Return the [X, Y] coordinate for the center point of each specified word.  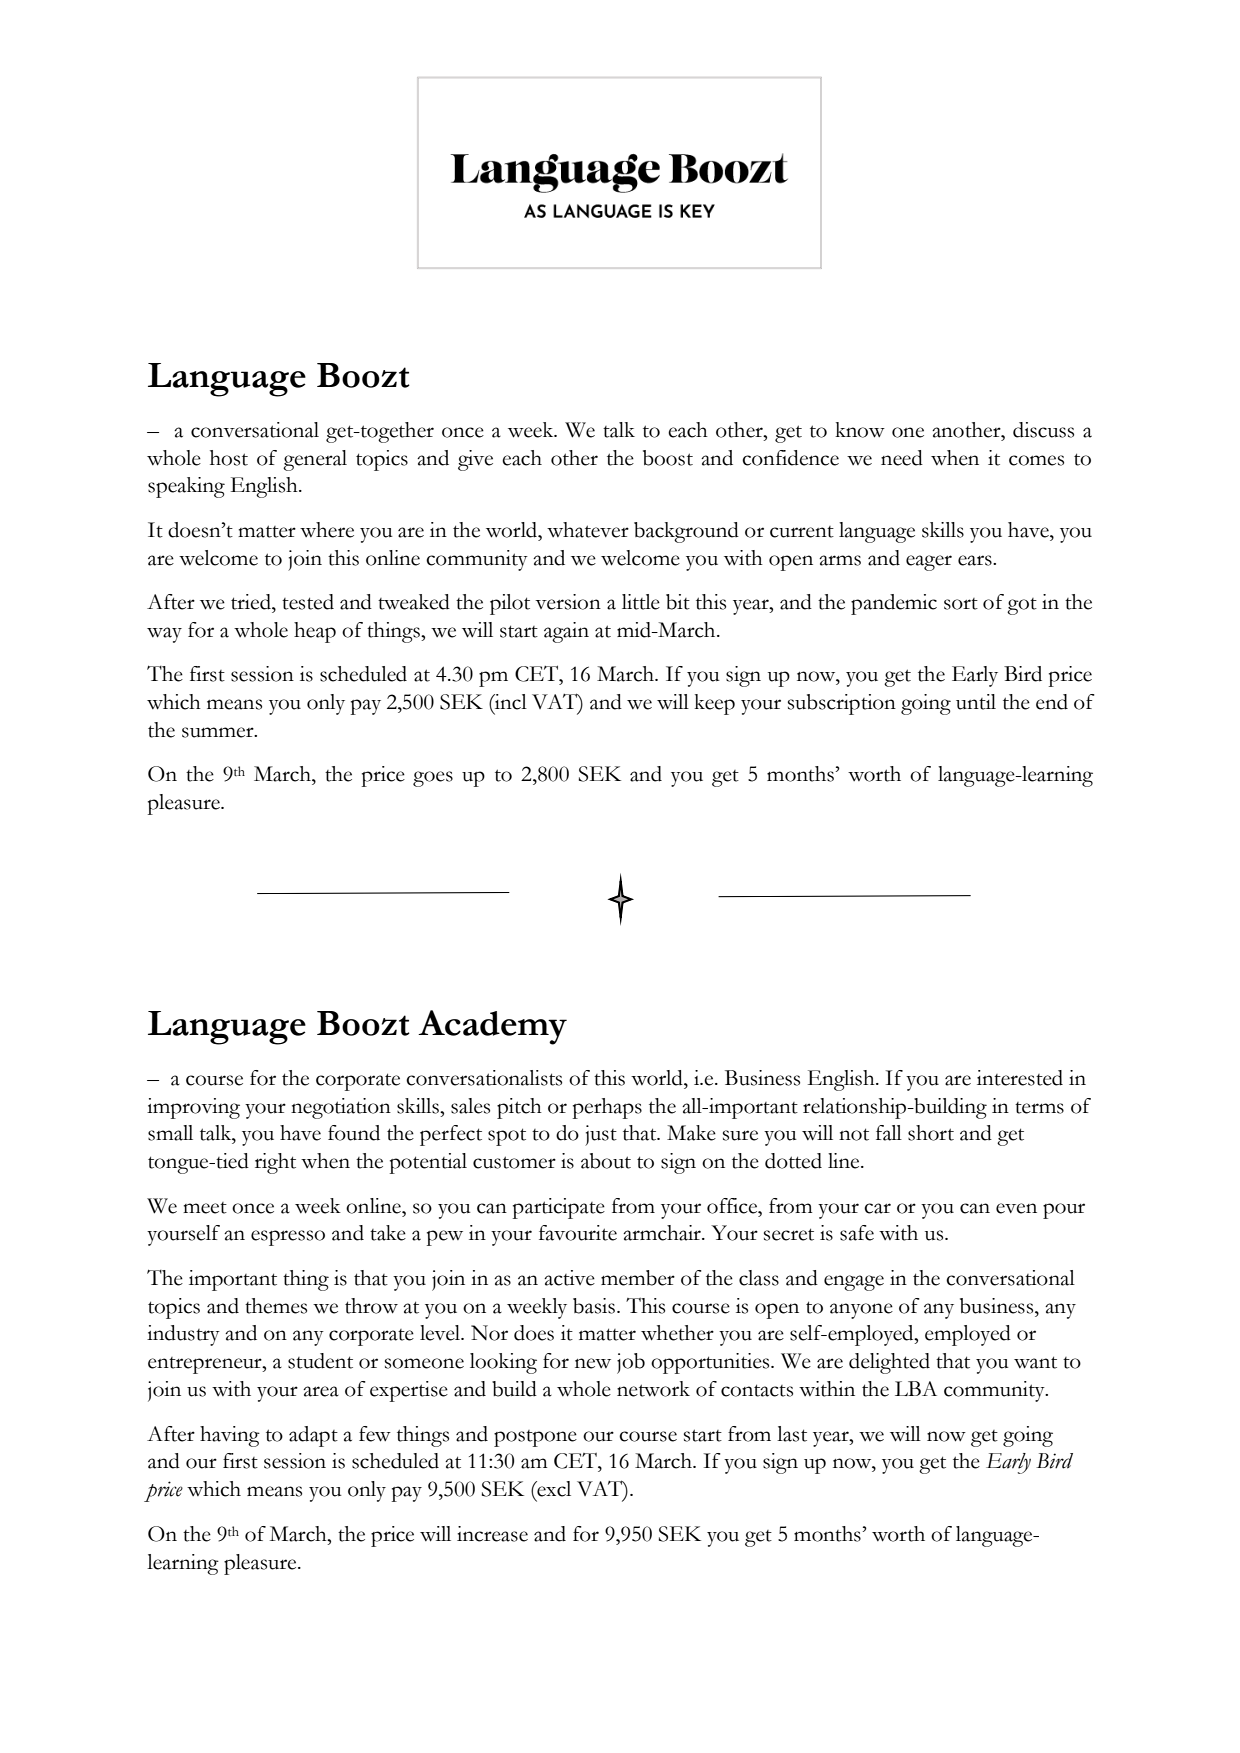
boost [668, 458]
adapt [313, 1436]
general [315, 460]
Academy [492, 1027]
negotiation [341, 1108]
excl [553, 1489]
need [902, 458]
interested [1020, 1078]
